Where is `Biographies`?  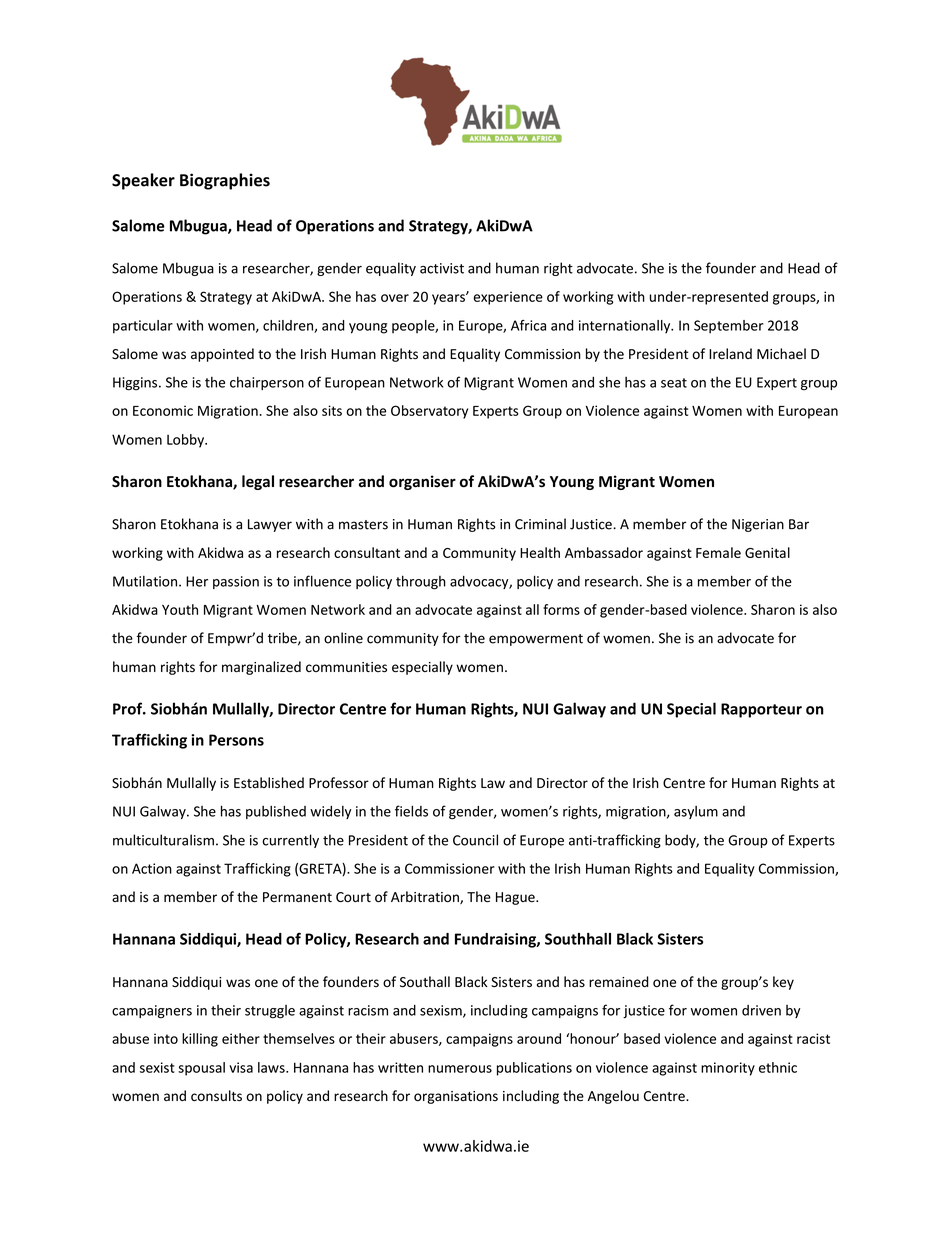
Biographies is located at coordinates (225, 181).
